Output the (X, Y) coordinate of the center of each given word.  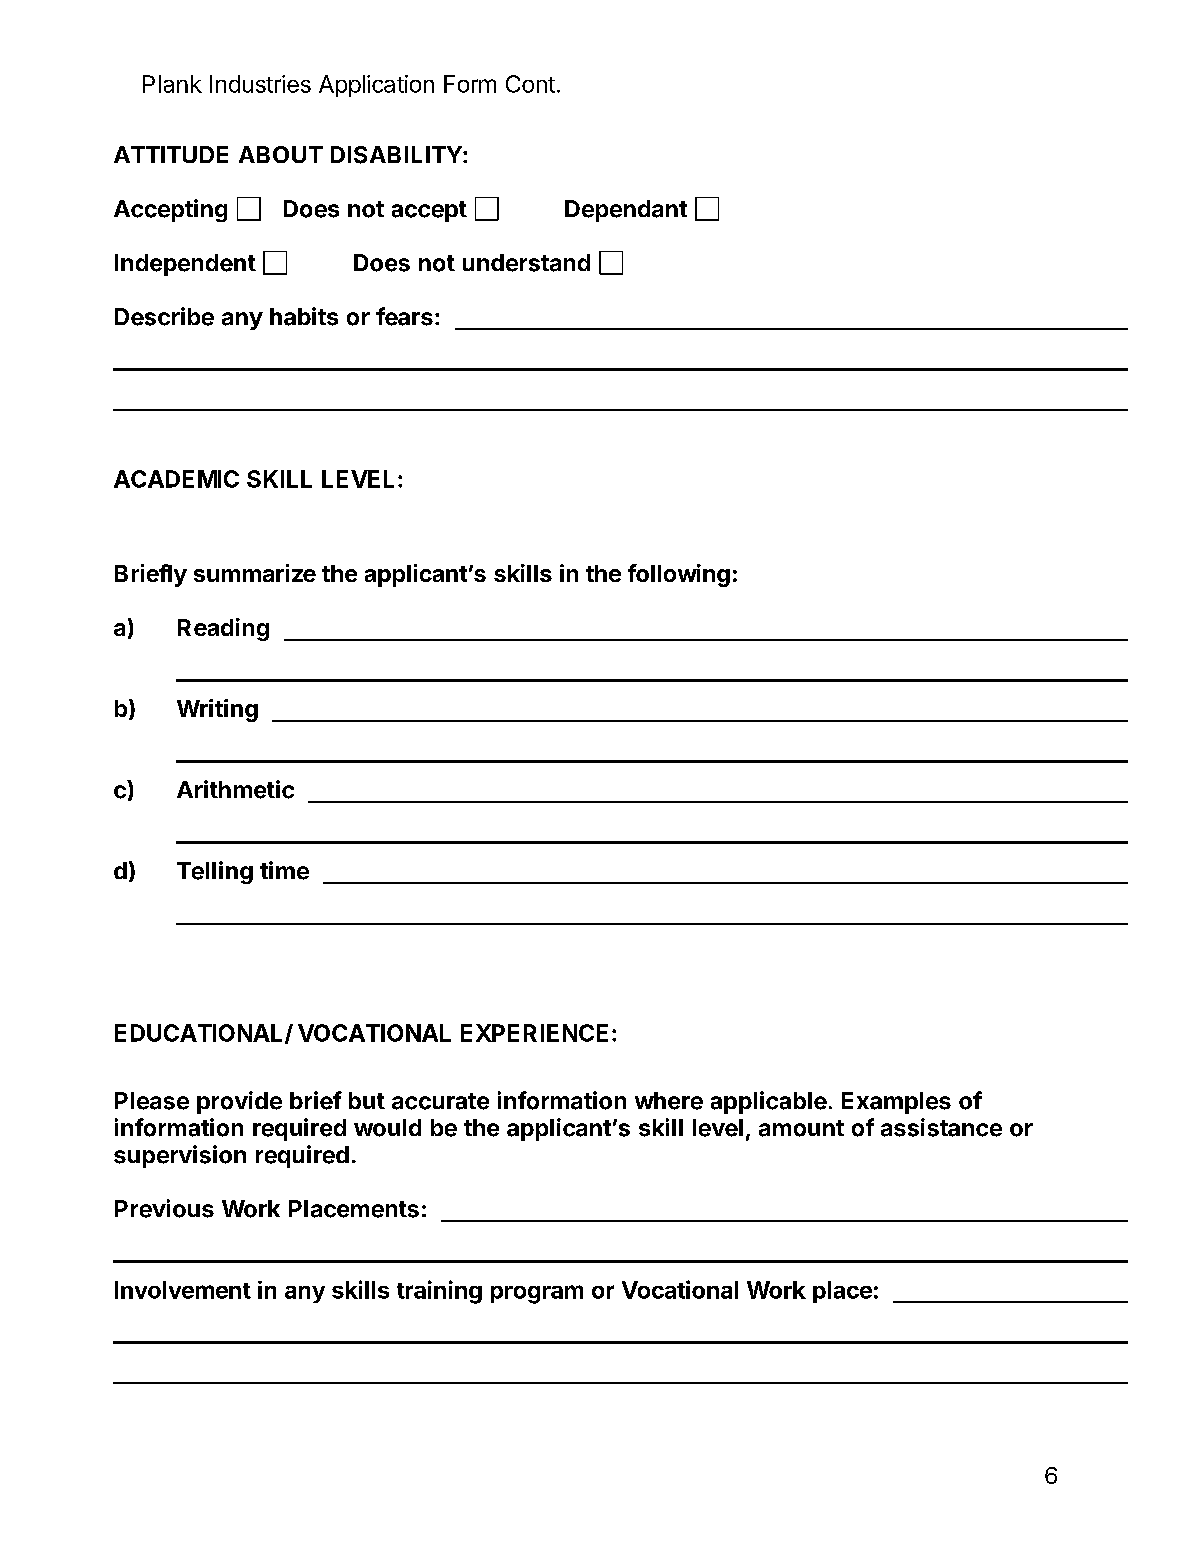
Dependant (626, 211)
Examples (896, 1103)
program (537, 1294)
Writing (217, 710)
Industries (260, 84)
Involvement (183, 1290)
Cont (530, 84)
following (679, 575)
